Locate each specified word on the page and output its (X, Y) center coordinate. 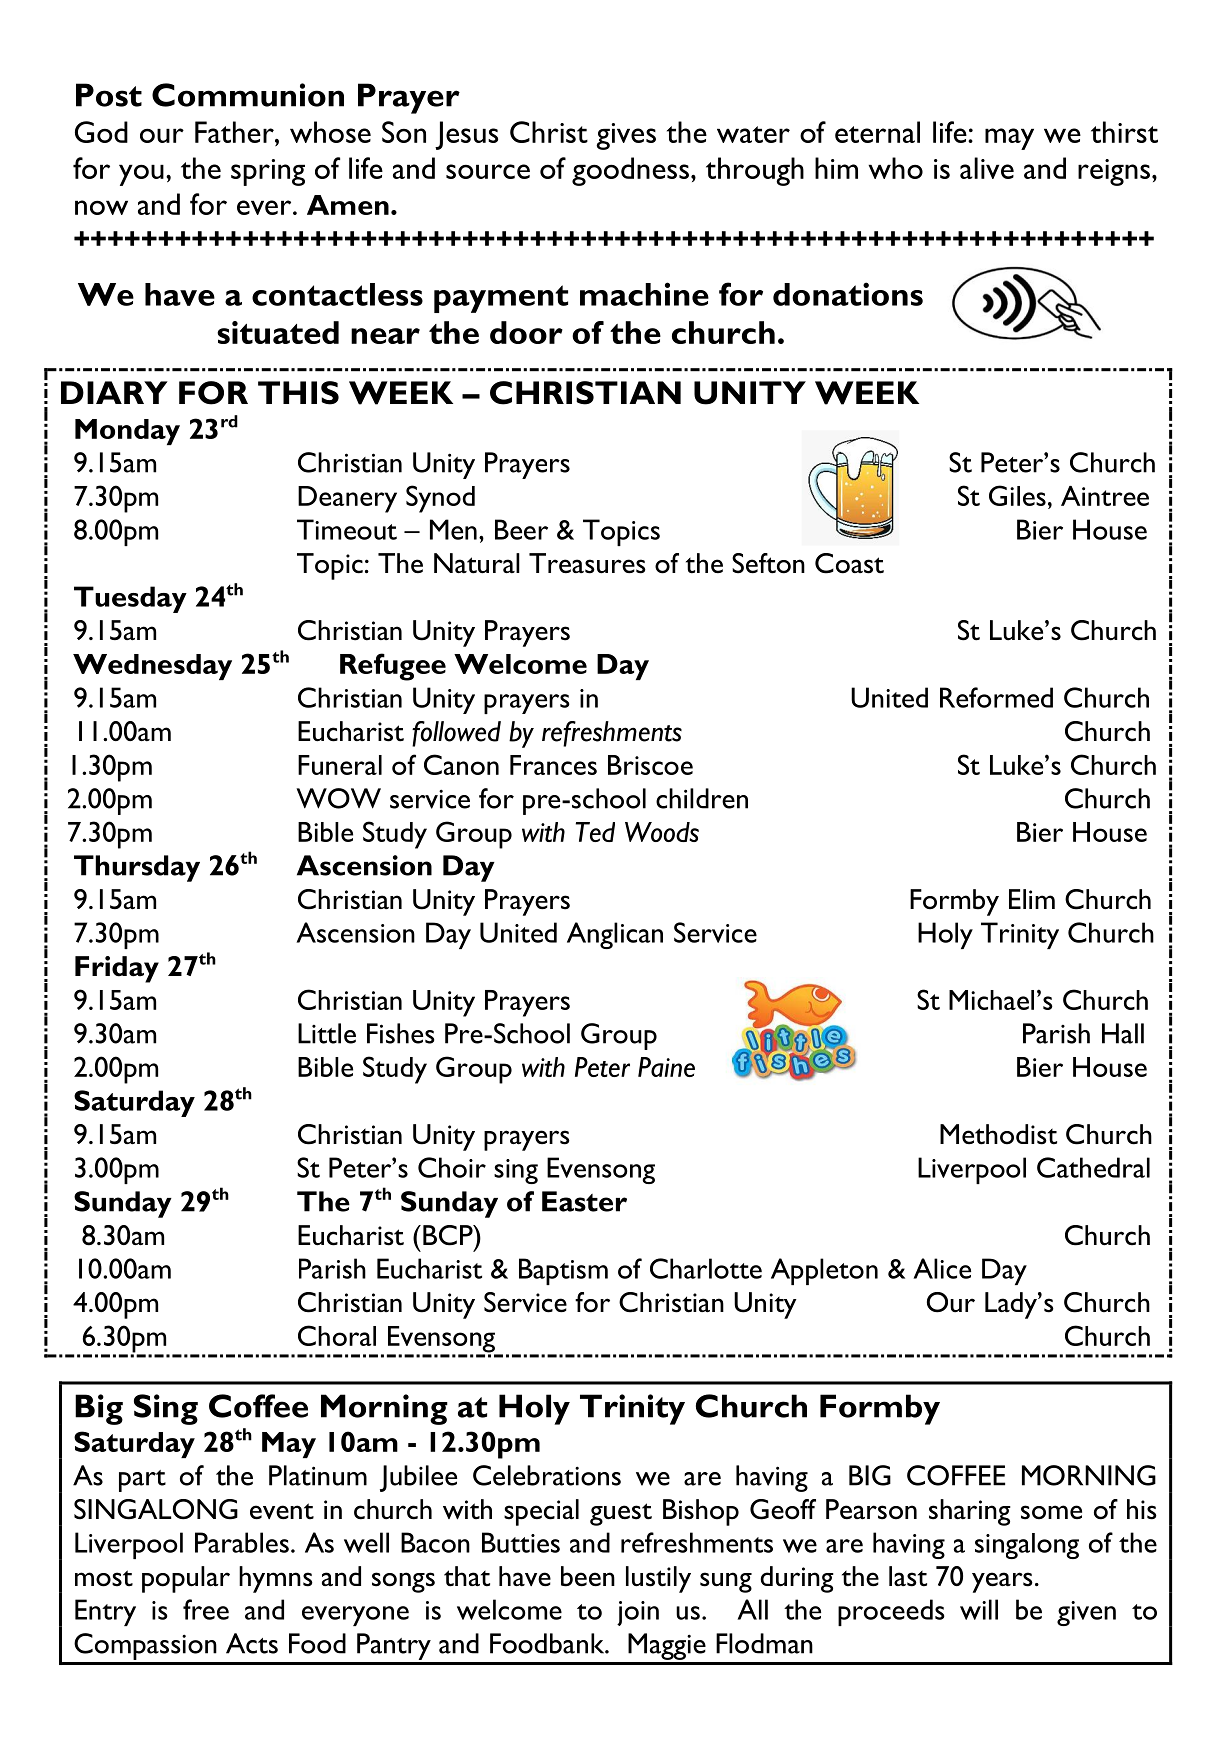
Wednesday (152, 667)
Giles (1017, 495)
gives (626, 136)
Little (327, 1033)
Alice (942, 1268)
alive (987, 168)
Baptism (563, 1271)
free (206, 1609)
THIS (298, 393)
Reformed (996, 697)
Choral (337, 1335)
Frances (553, 765)
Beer (521, 529)
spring (268, 172)
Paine (666, 1067)
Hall (1123, 1033)
